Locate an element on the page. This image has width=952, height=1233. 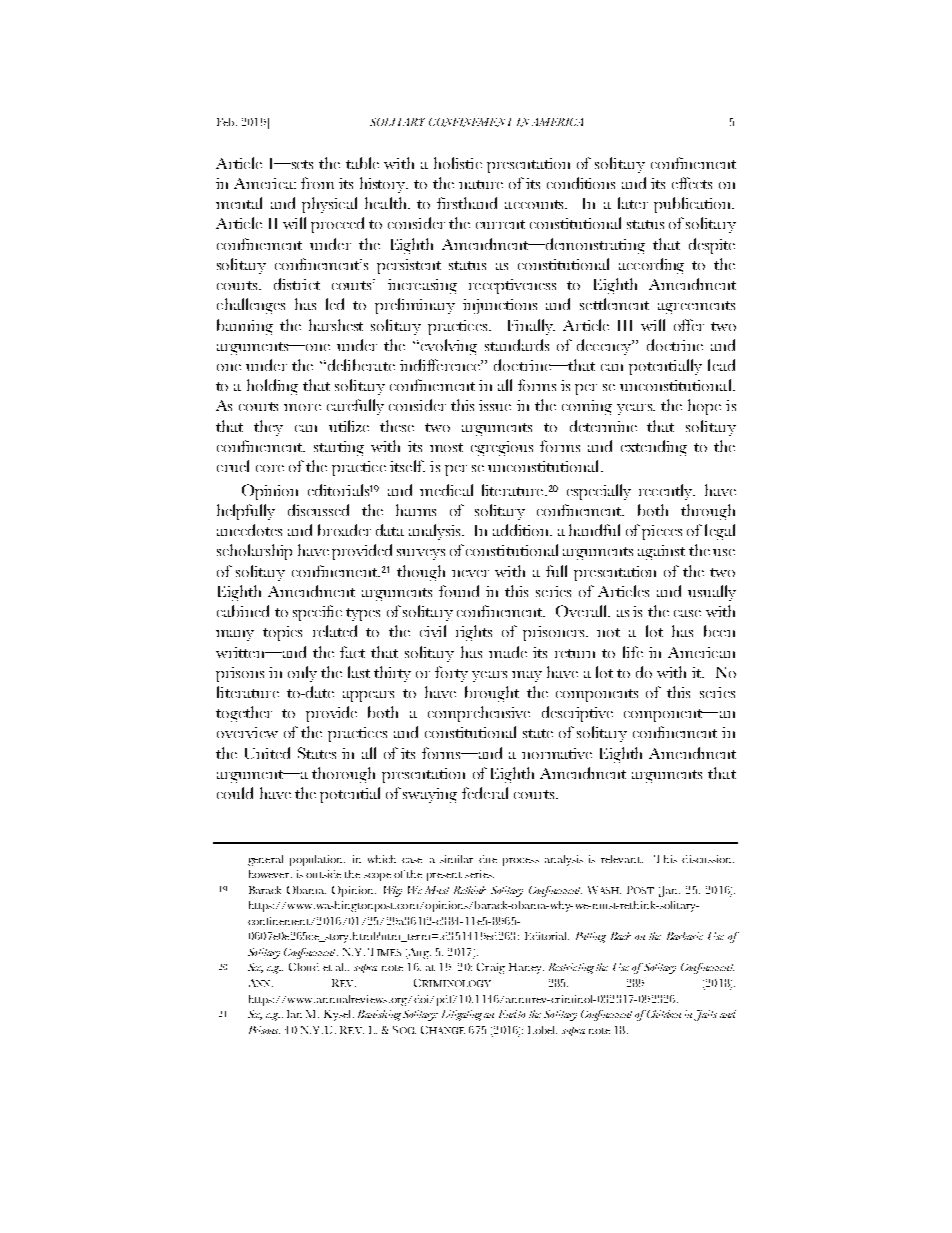
effects is located at coordinates (692, 183).
